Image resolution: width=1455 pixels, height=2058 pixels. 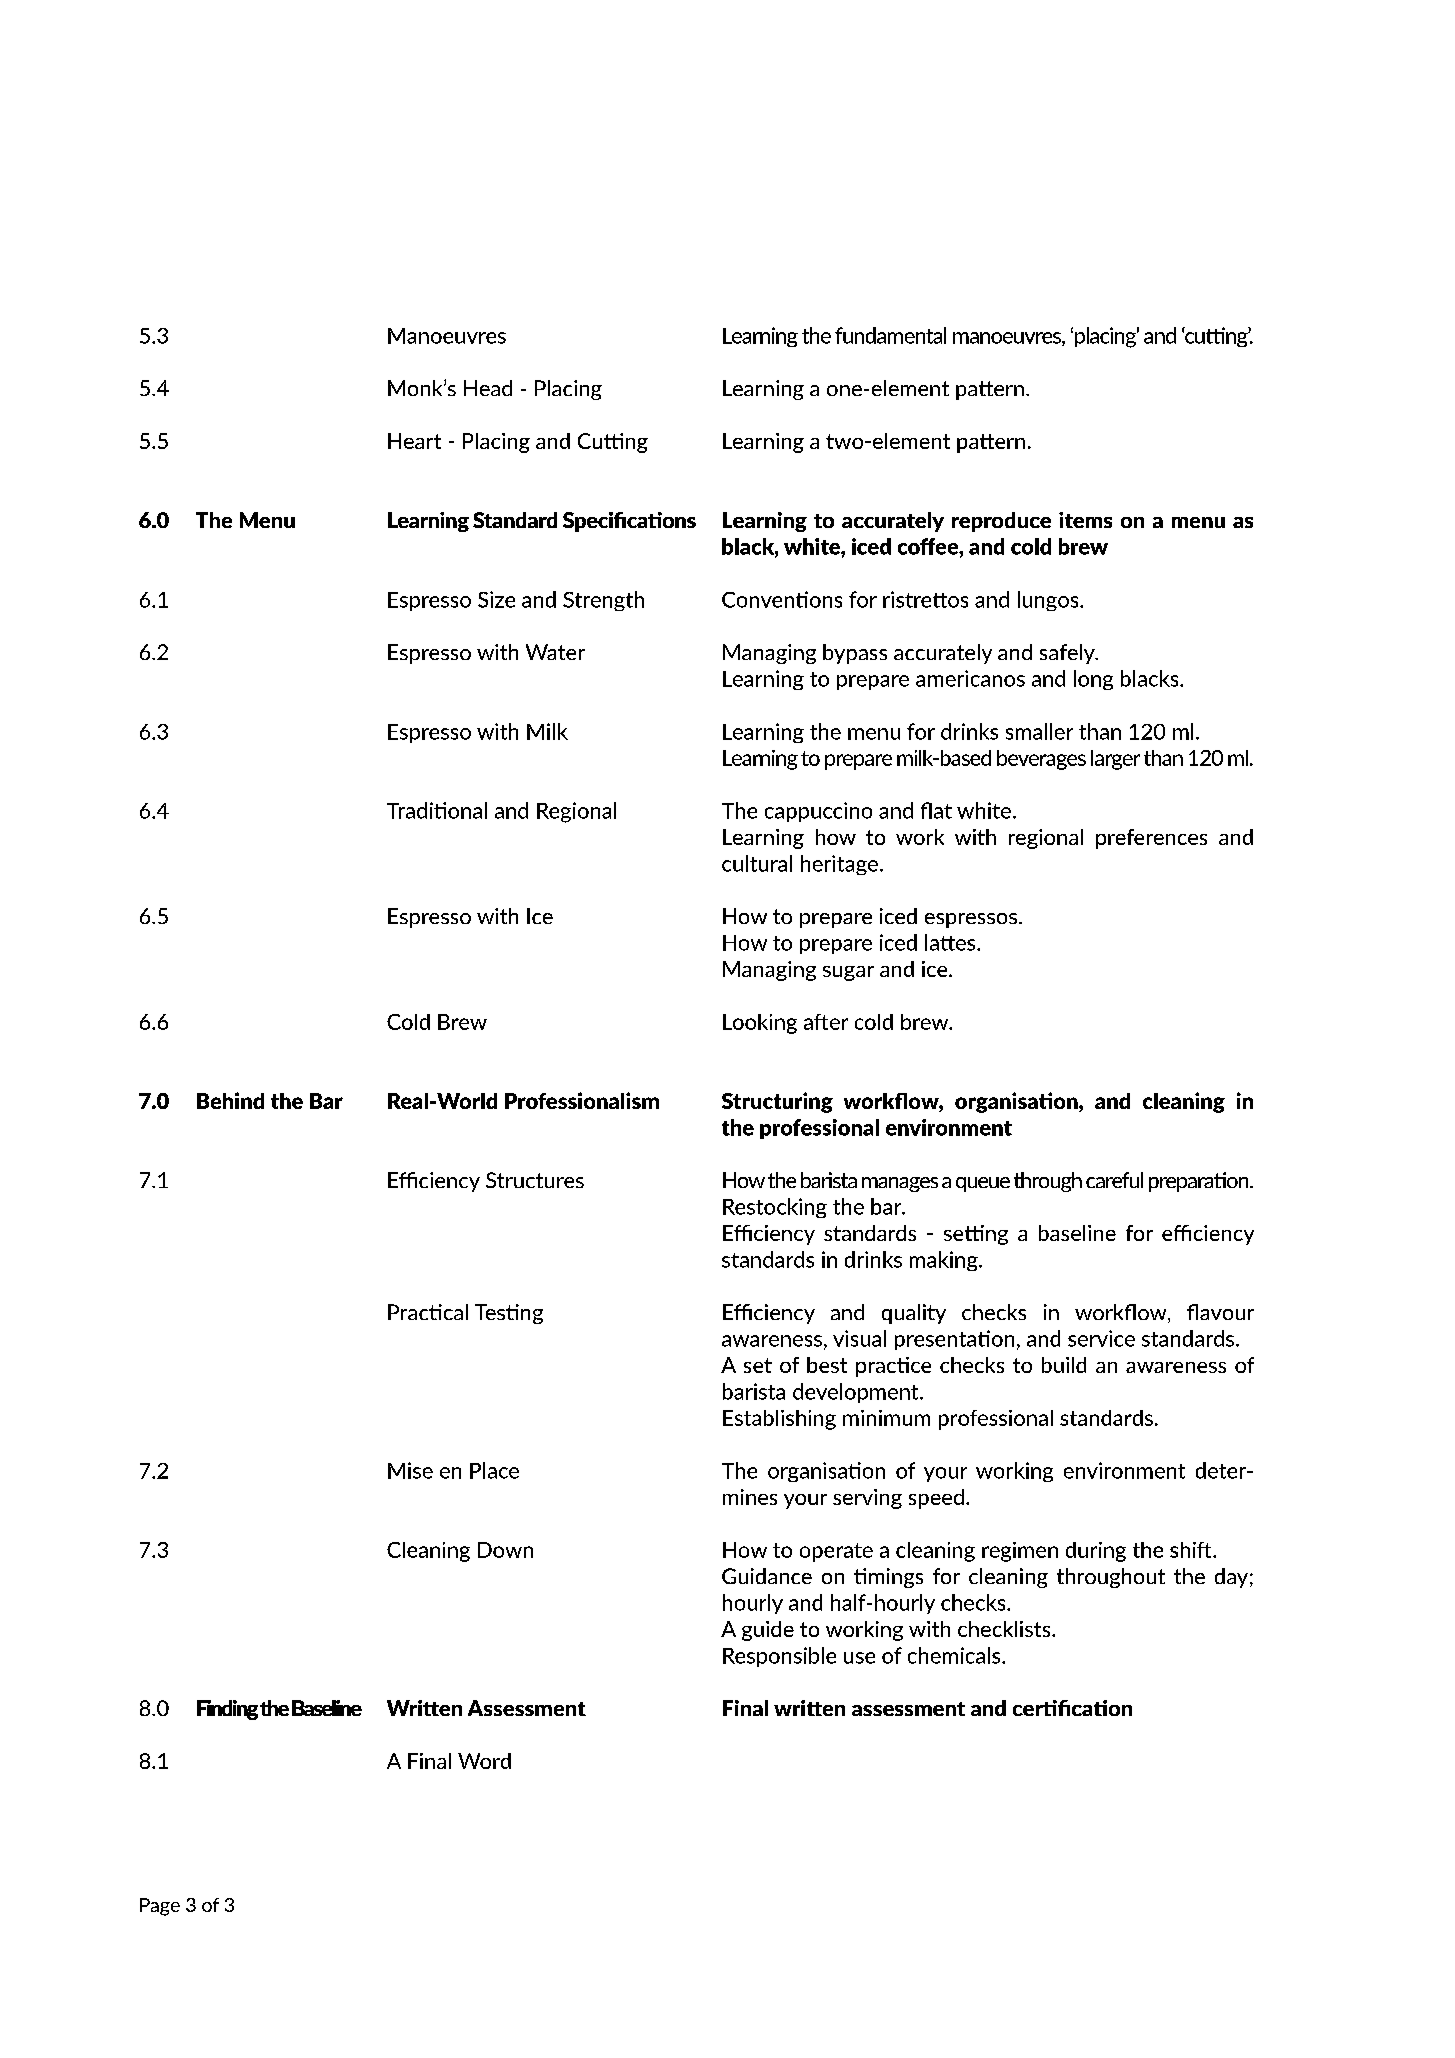 What do you see at coordinates (1151, 839) in the document?
I see `preferences` at bounding box center [1151, 839].
